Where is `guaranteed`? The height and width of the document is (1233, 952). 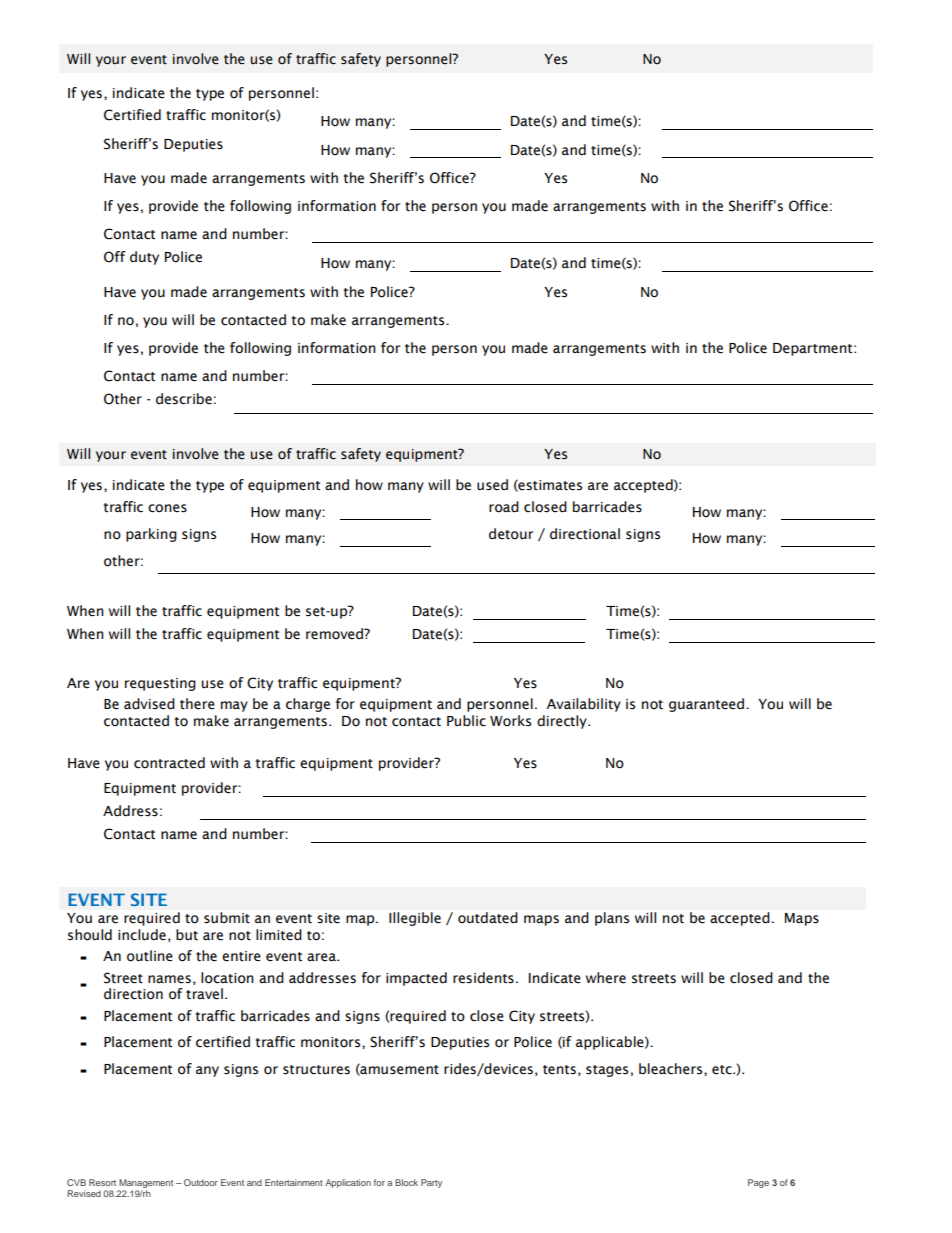
guaranteed is located at coordinates (708, 705).
